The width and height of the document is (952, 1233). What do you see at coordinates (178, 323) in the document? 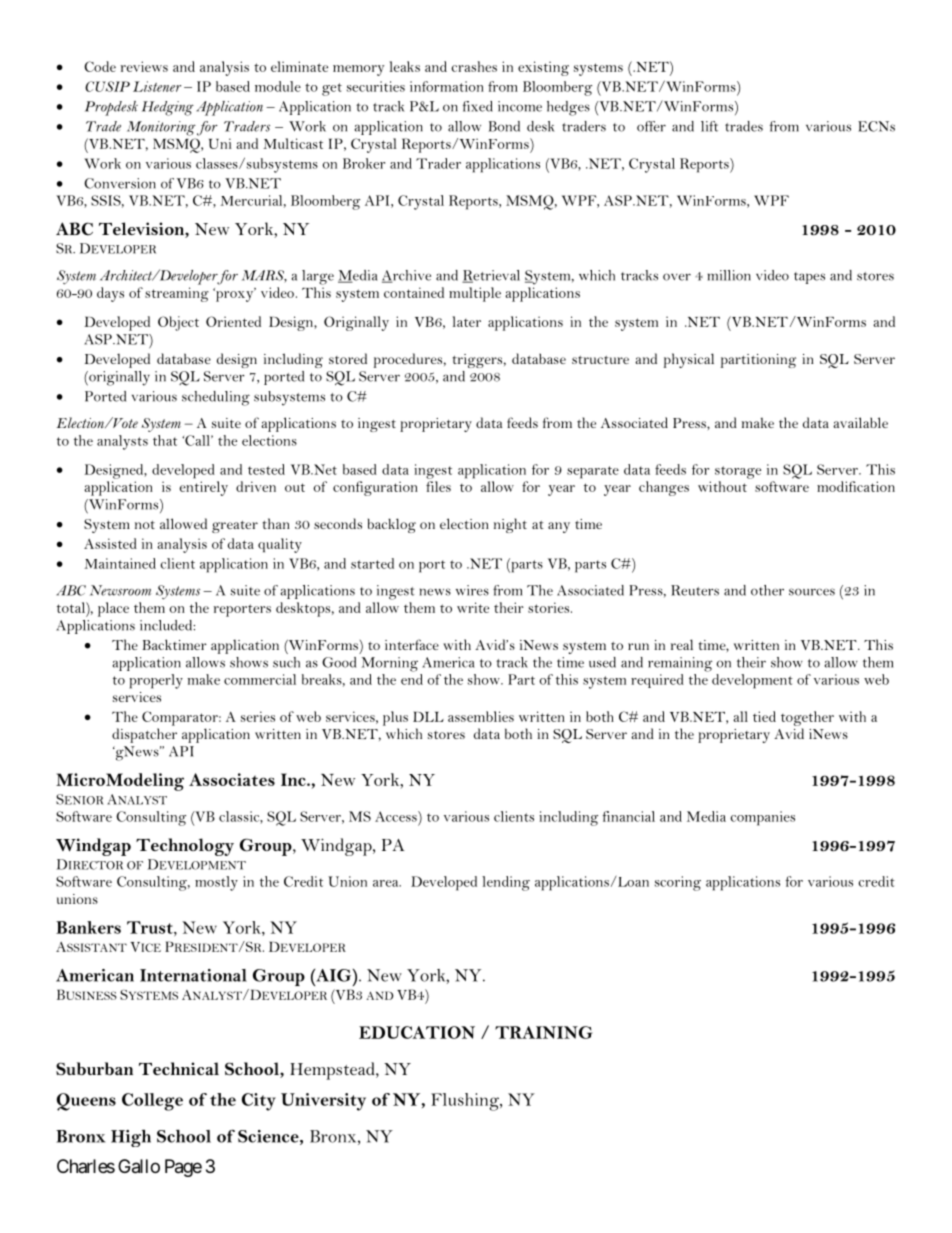
I see `Object` at bounding box center [178, 323].
